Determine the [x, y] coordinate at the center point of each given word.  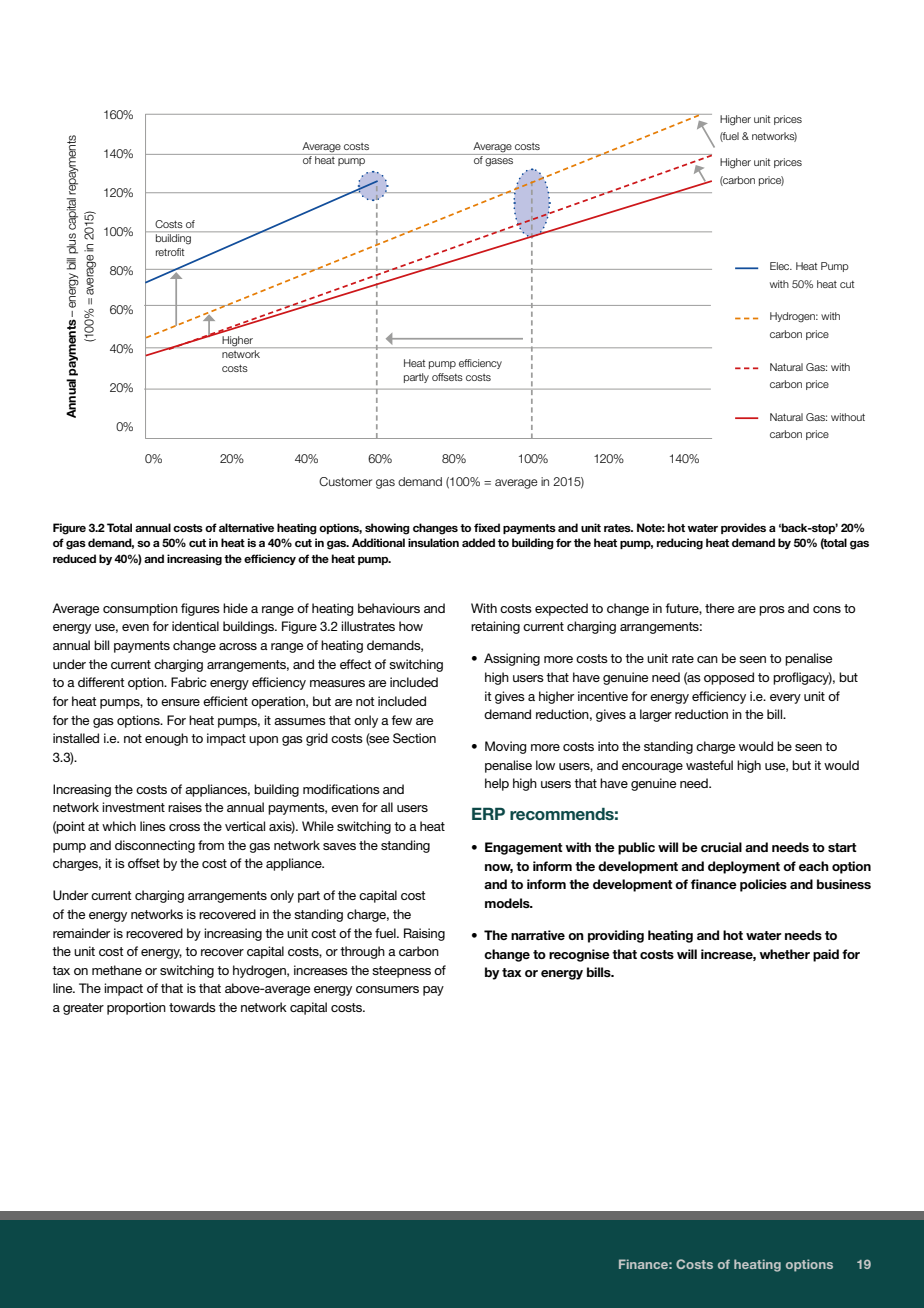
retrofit [170, 252]
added [478, 542]
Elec [781, 266]
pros [772, 611]
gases [499, 162]
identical [195, 626]
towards [192, 1007]
